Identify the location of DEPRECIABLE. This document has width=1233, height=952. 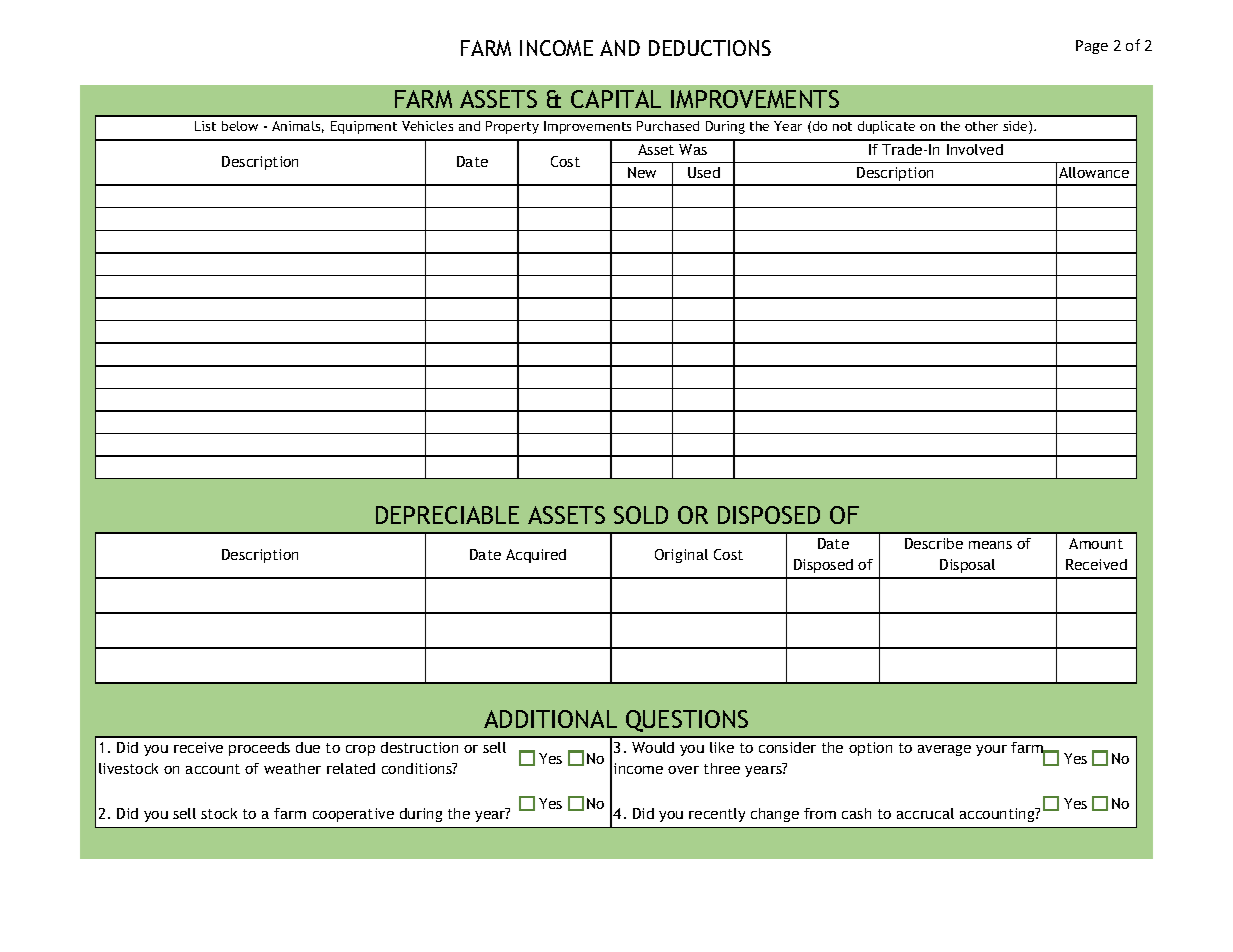
(447, 515).
